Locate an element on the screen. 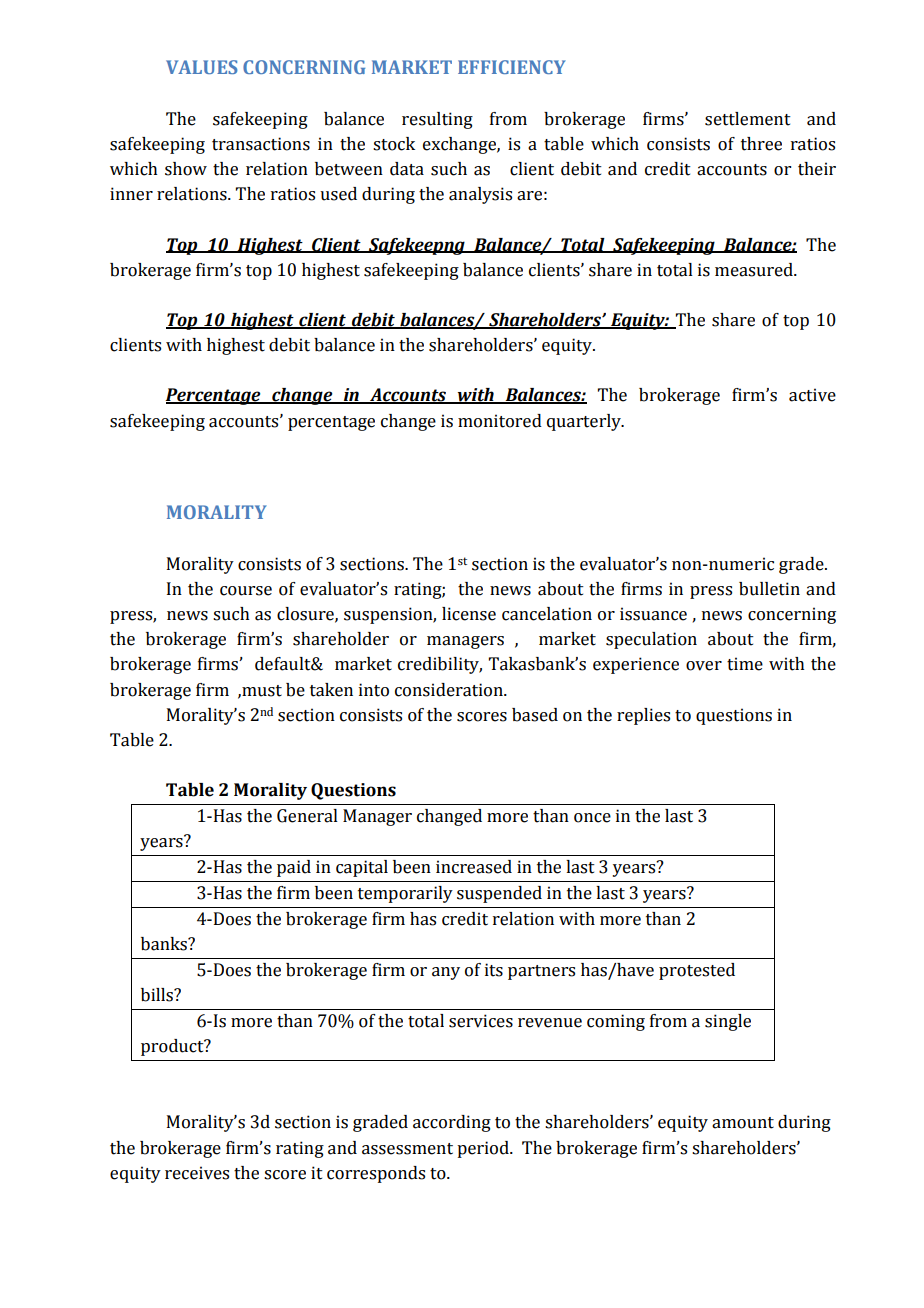 The height and width of the screenshot is (1308, 924). paid is located at coordinates (294, 868).
